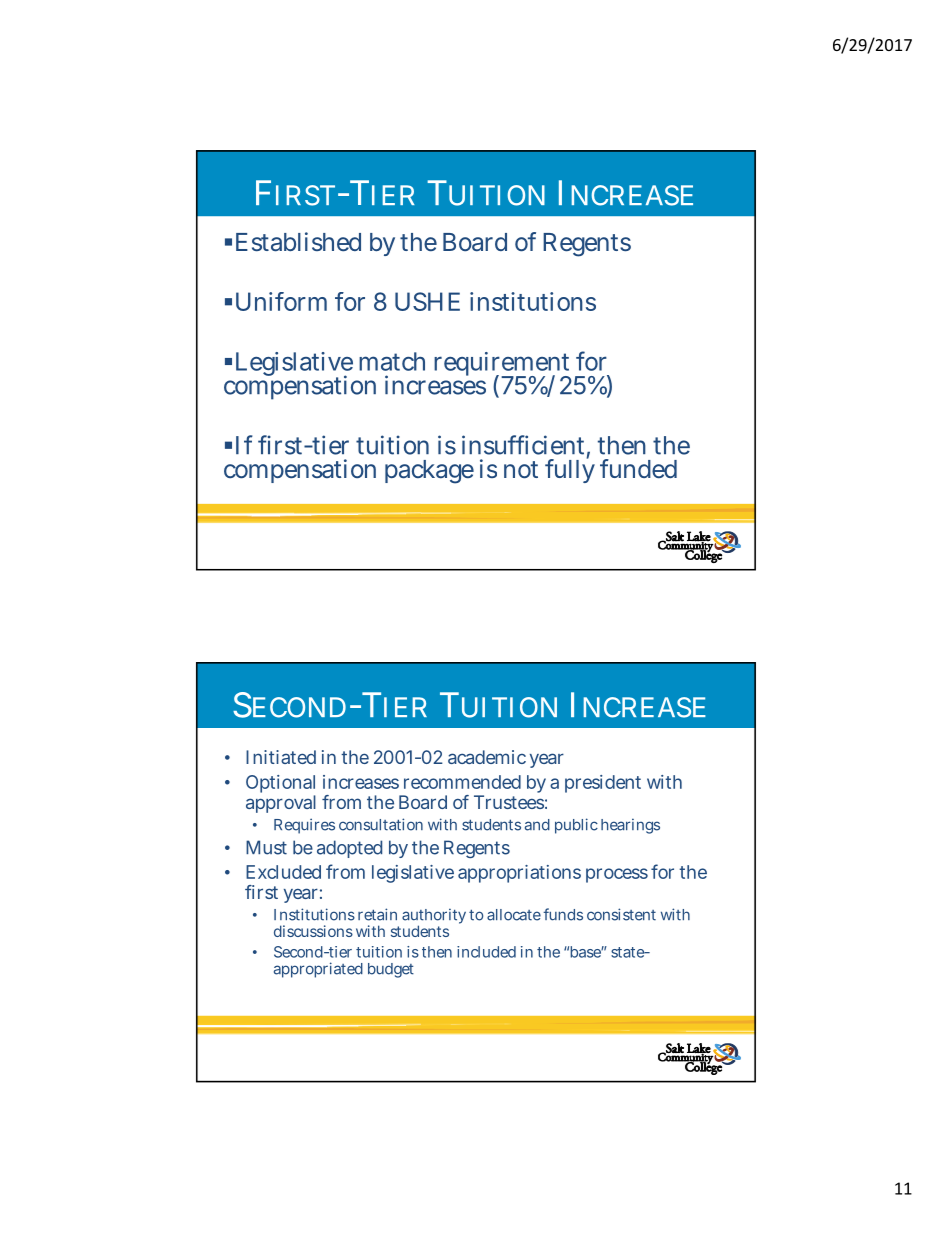  What do you see at coordinates (603, 784) in the screenshot?
I see `president` at bounding box center [603, 784].
